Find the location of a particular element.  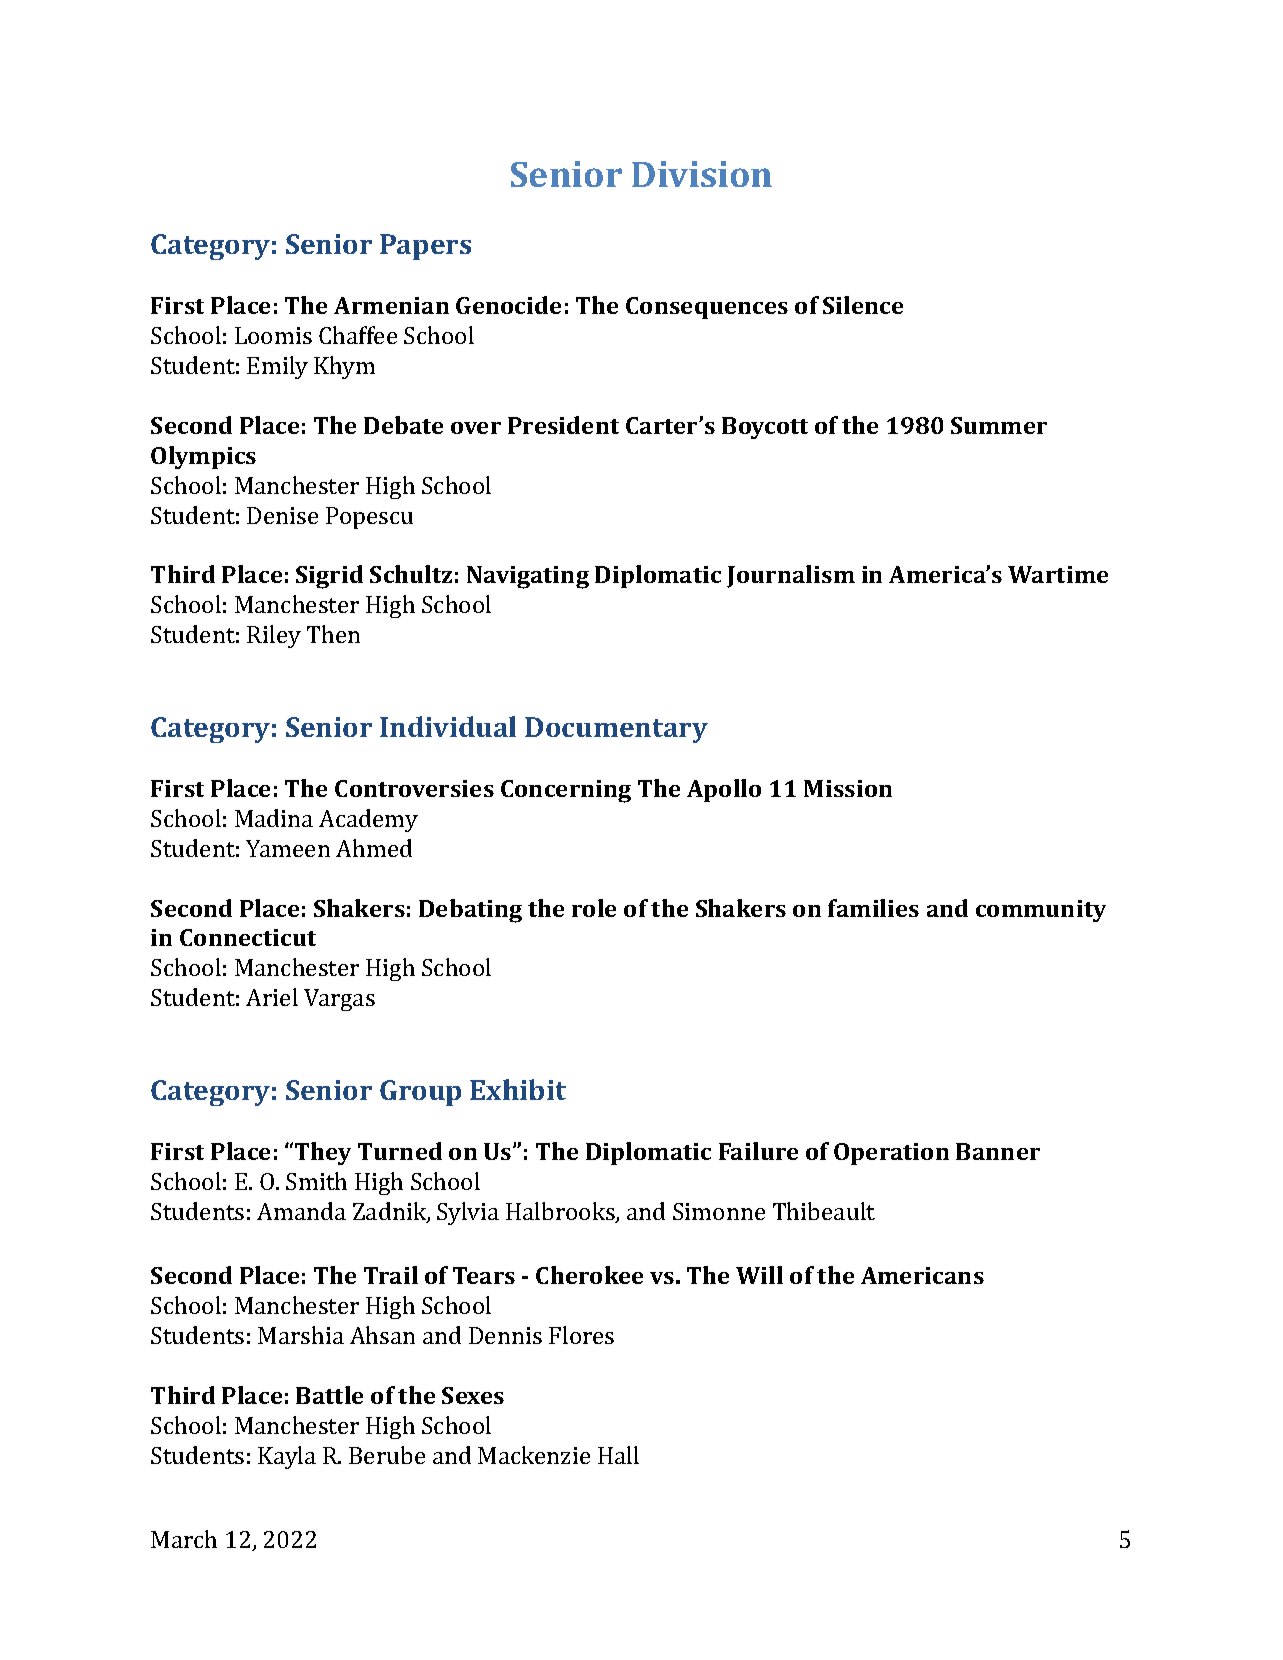

Kayla is located at coordinates (287, 1457).
